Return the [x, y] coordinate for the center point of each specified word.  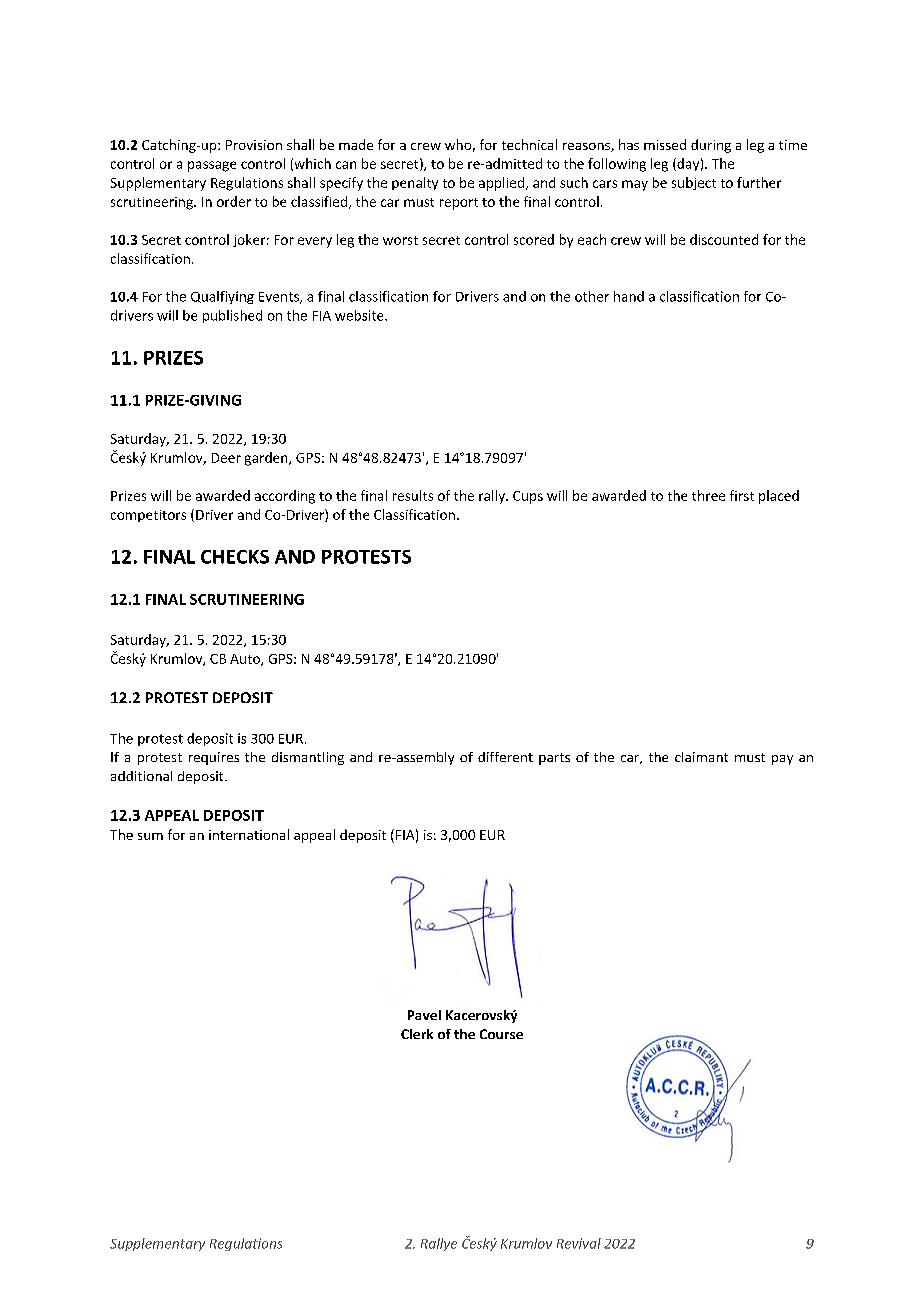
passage [212, 166]
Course [501, 1034]
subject [694, 183]
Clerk [417, 1034]
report [459, 204]
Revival [579, 1243]
